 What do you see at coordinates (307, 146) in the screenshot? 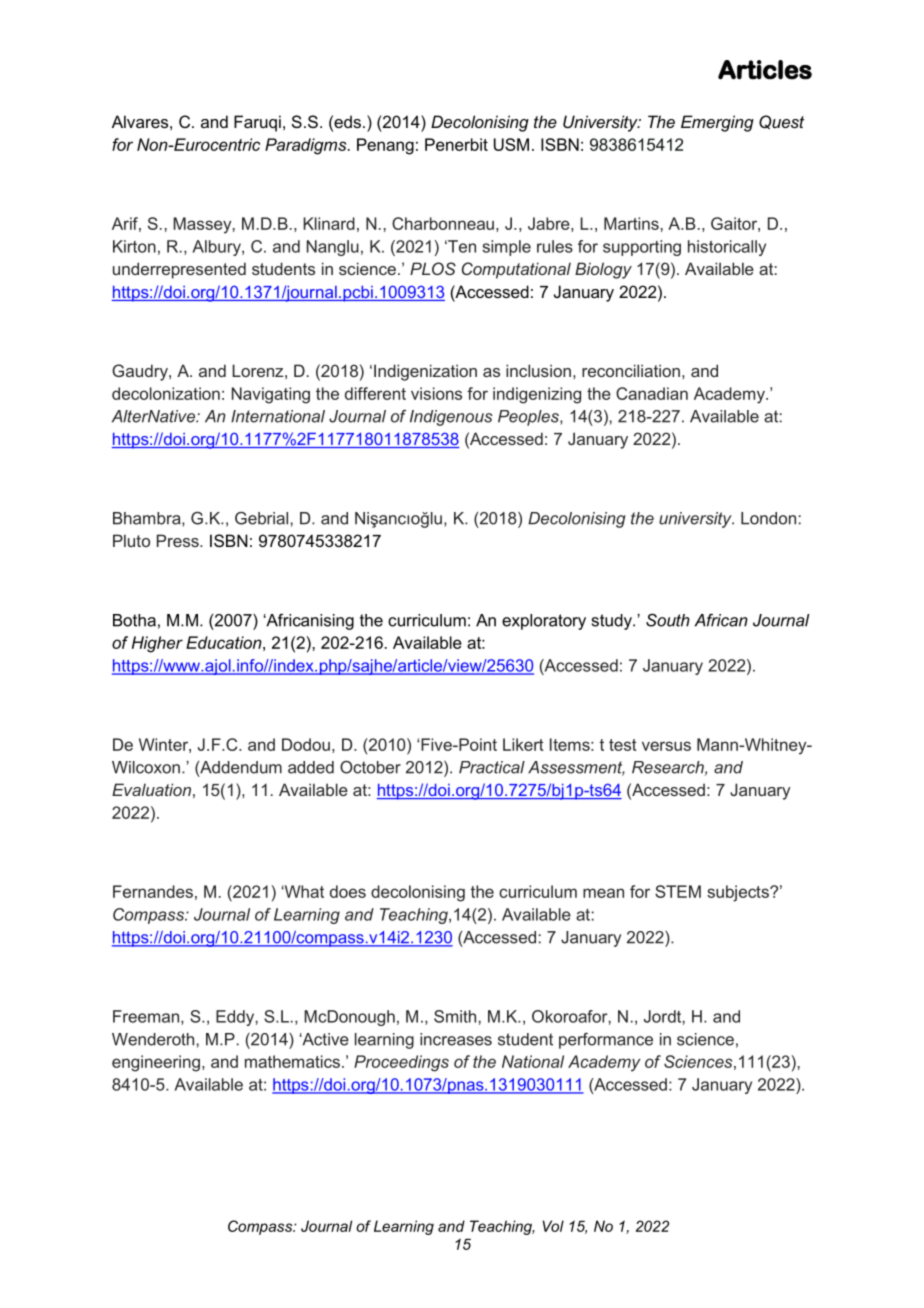
I see `Paradigms` at bounding box center [307, 146].
